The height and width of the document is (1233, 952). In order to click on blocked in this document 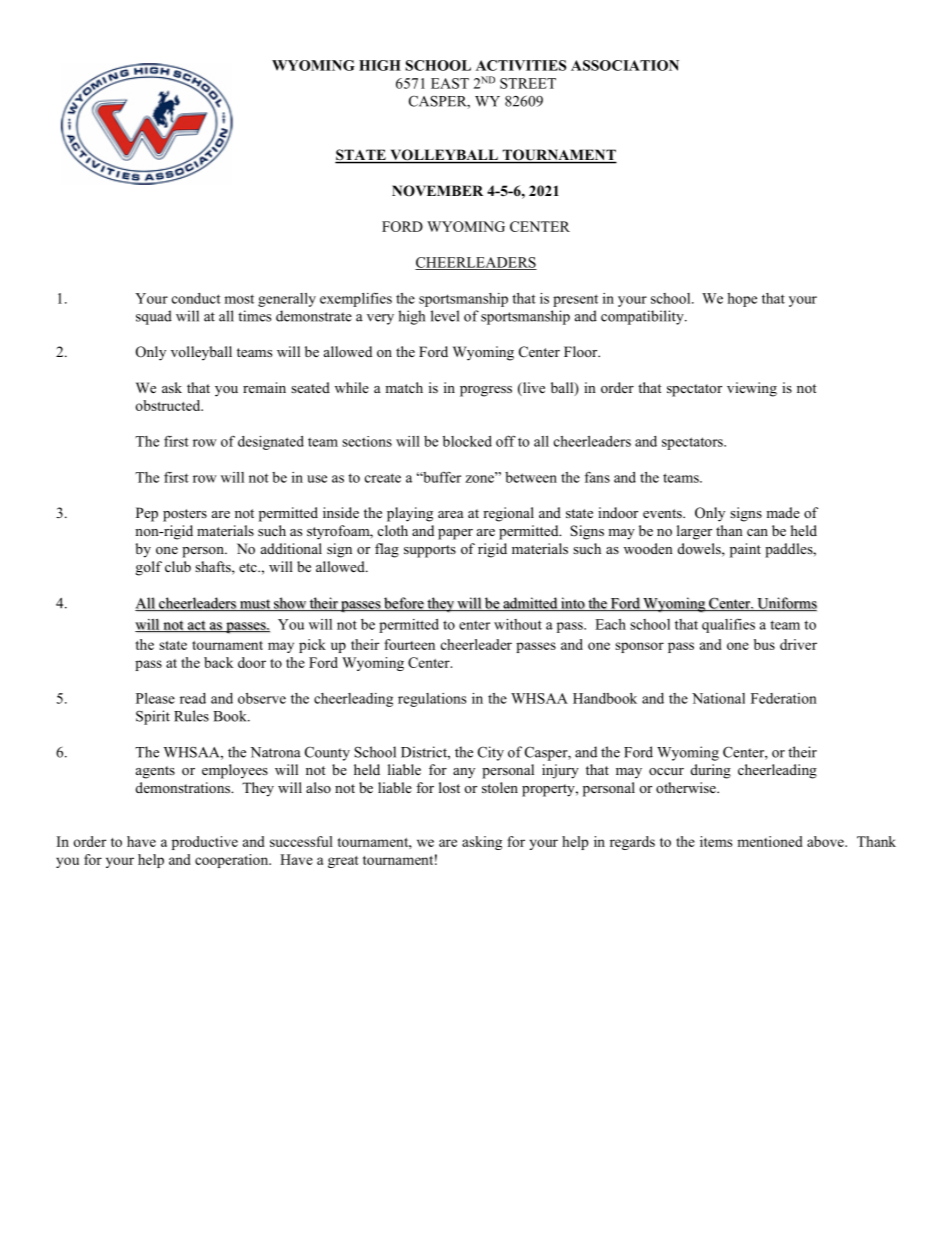, I will do `click(467, 441)`.
